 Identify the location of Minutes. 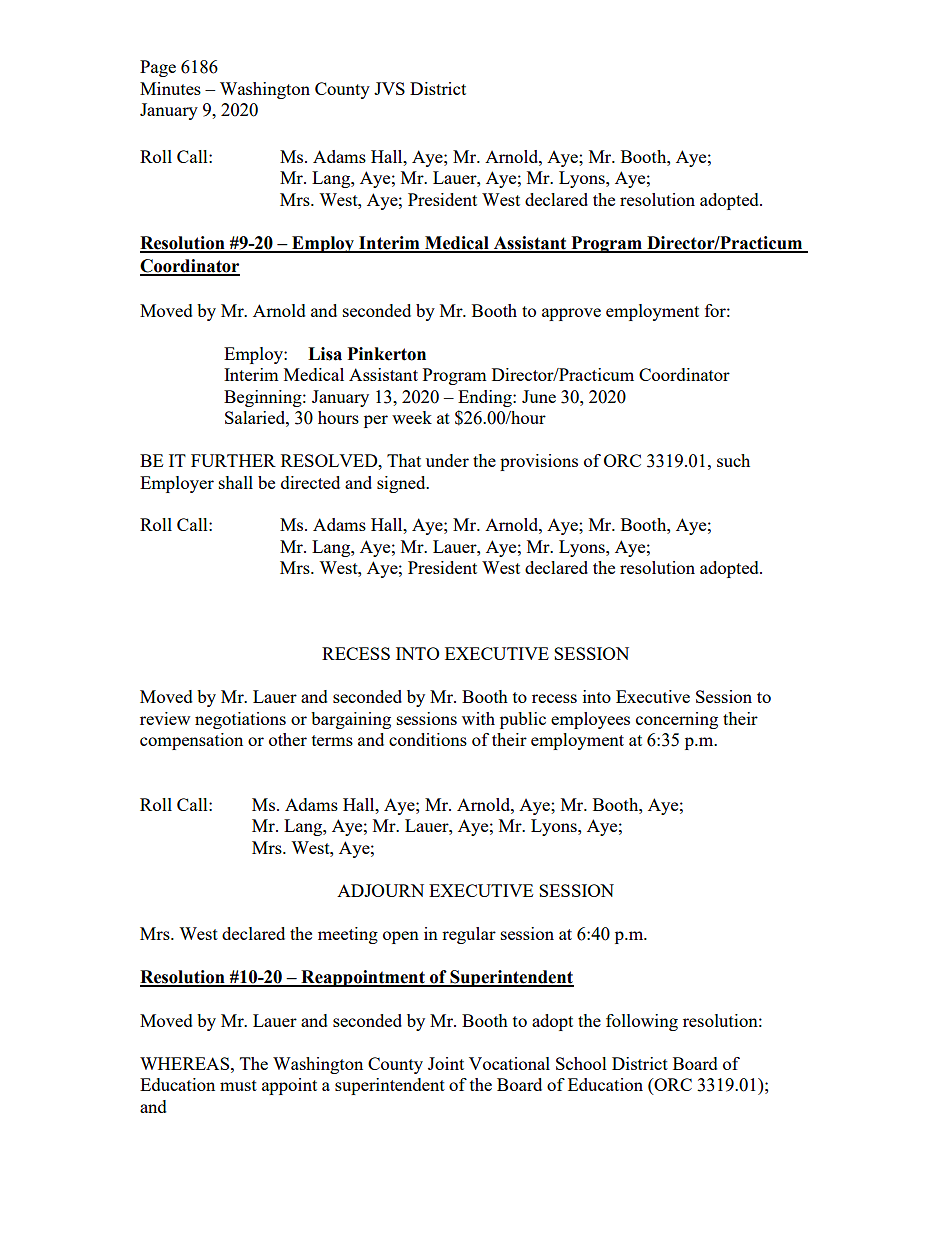
(170, 88).
